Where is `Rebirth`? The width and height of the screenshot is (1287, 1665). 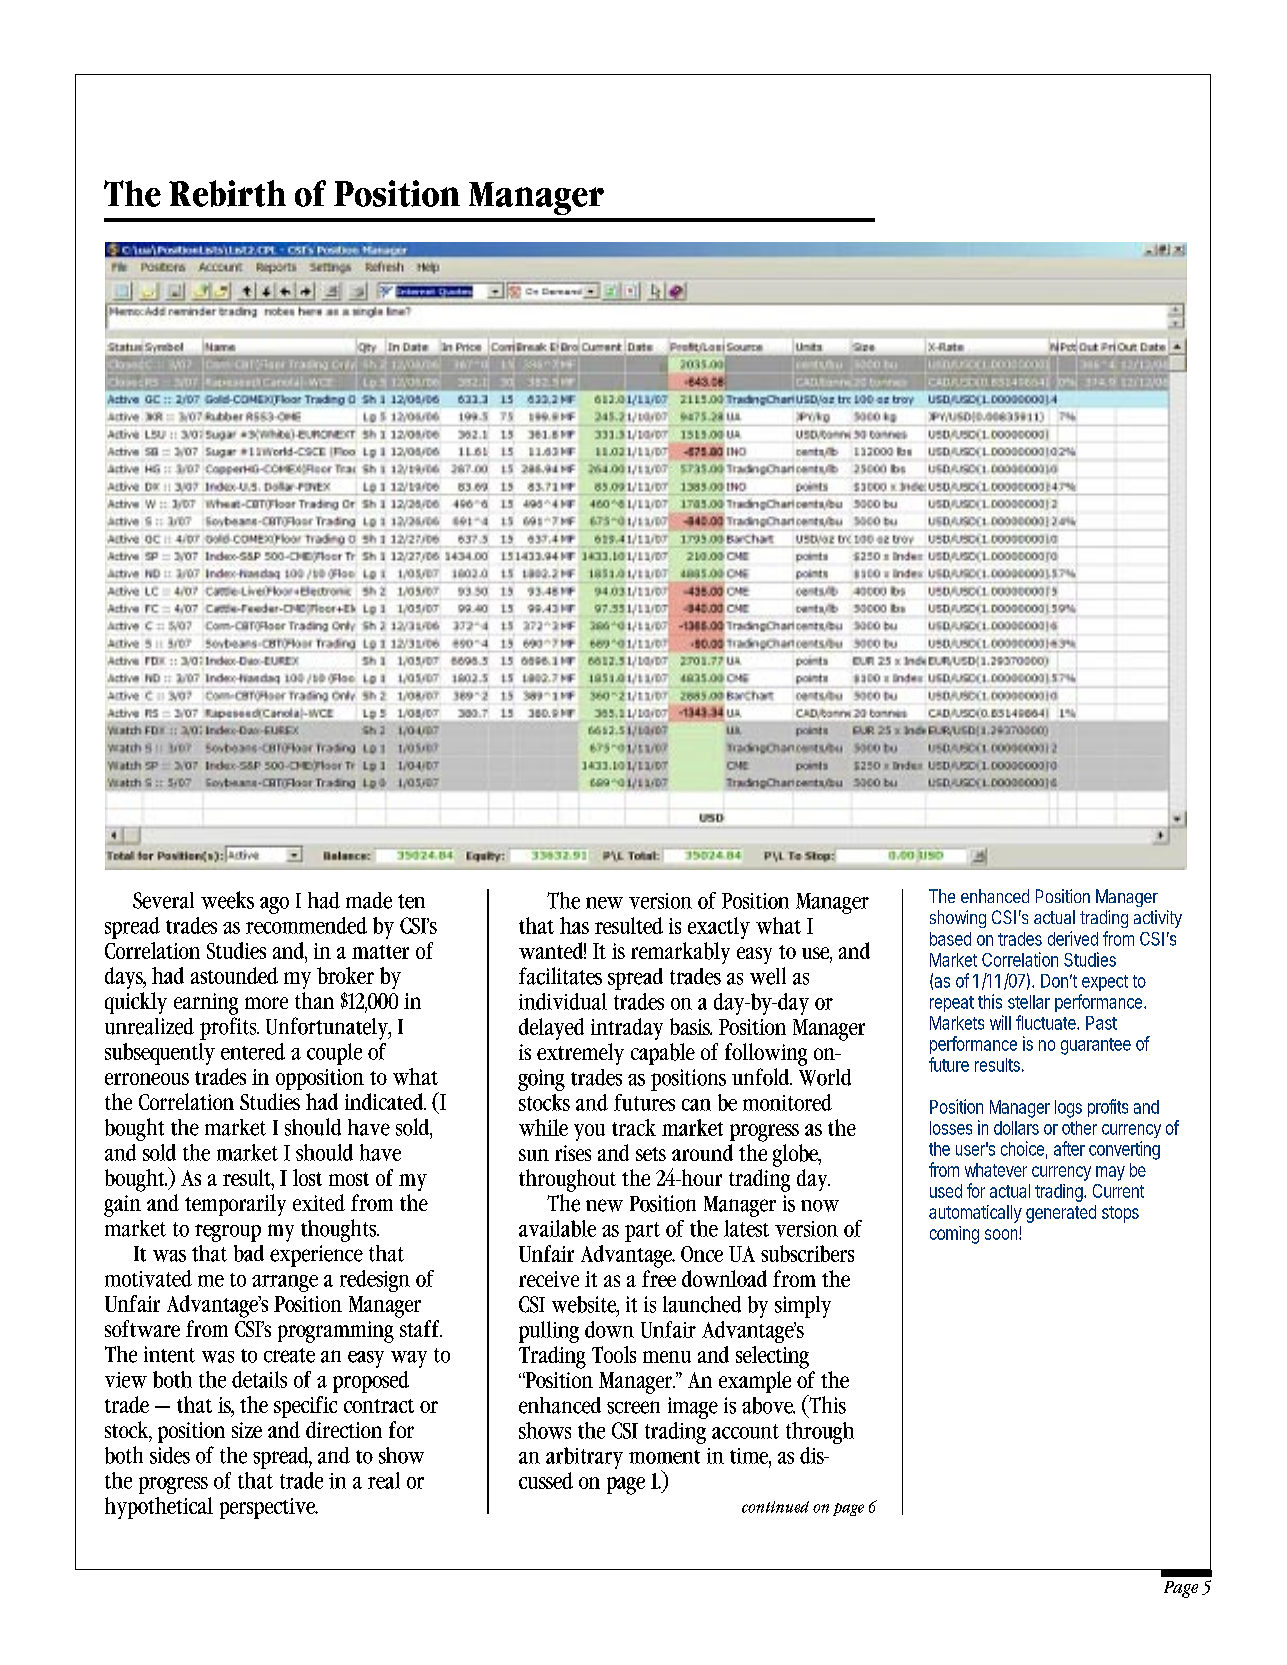 Rebirth is located at coordinates (227, 193).
